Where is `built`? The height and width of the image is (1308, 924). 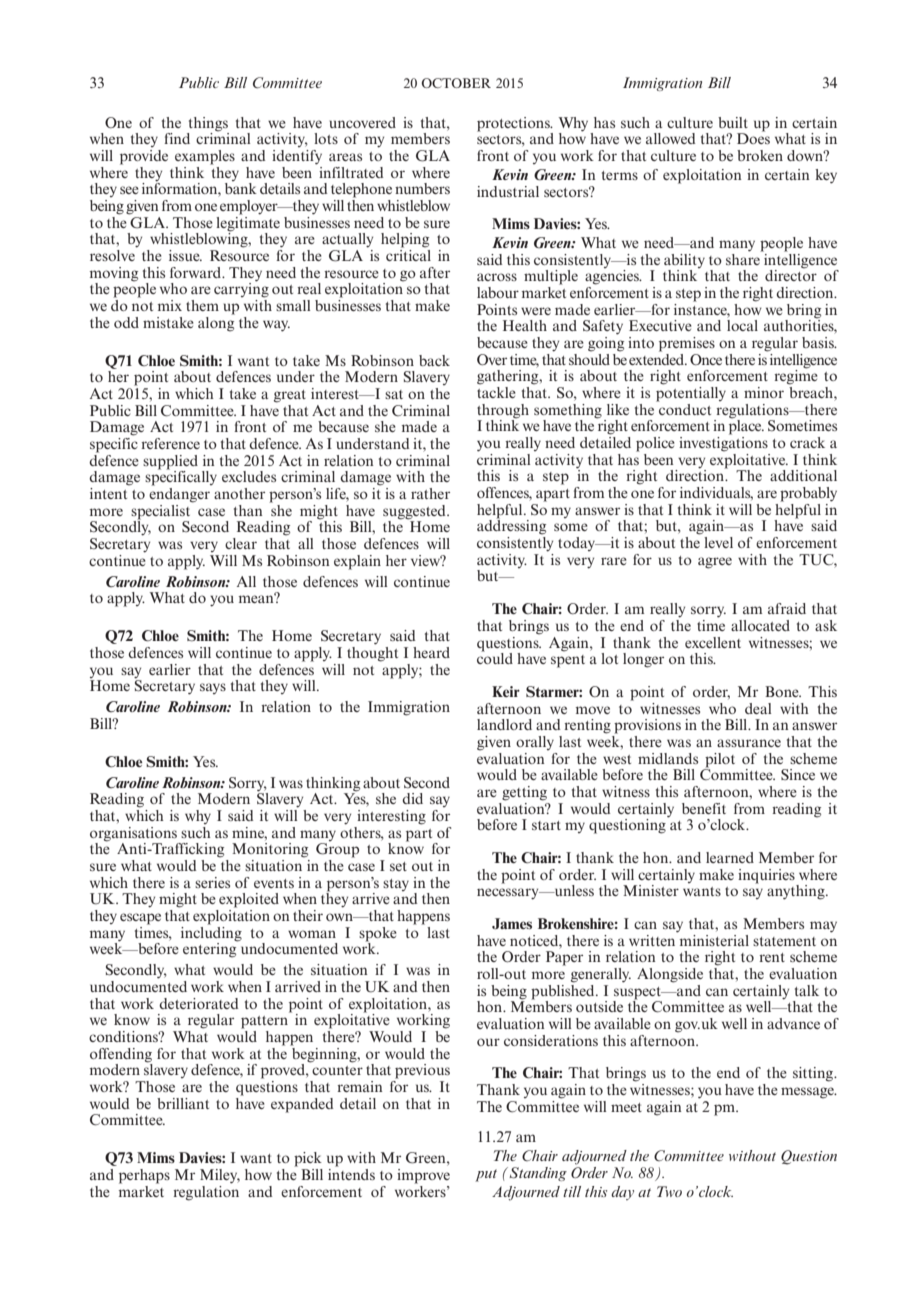
built is located at coordinates (733, 122).
